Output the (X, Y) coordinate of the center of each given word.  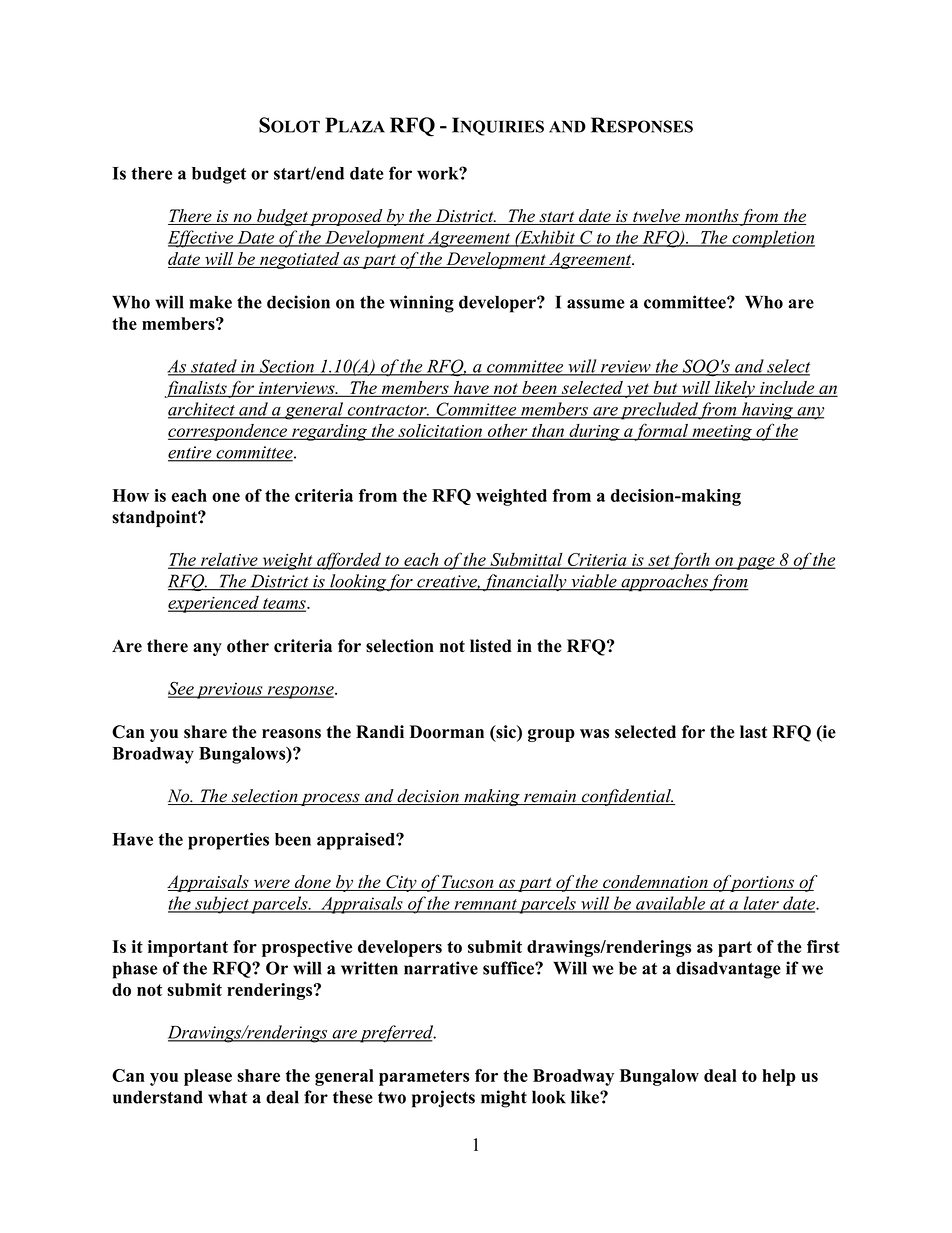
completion (772, 239)
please (208, 1077)
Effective (202, 239)
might (504, 1099)
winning (422, 304)
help (779, 1077)
